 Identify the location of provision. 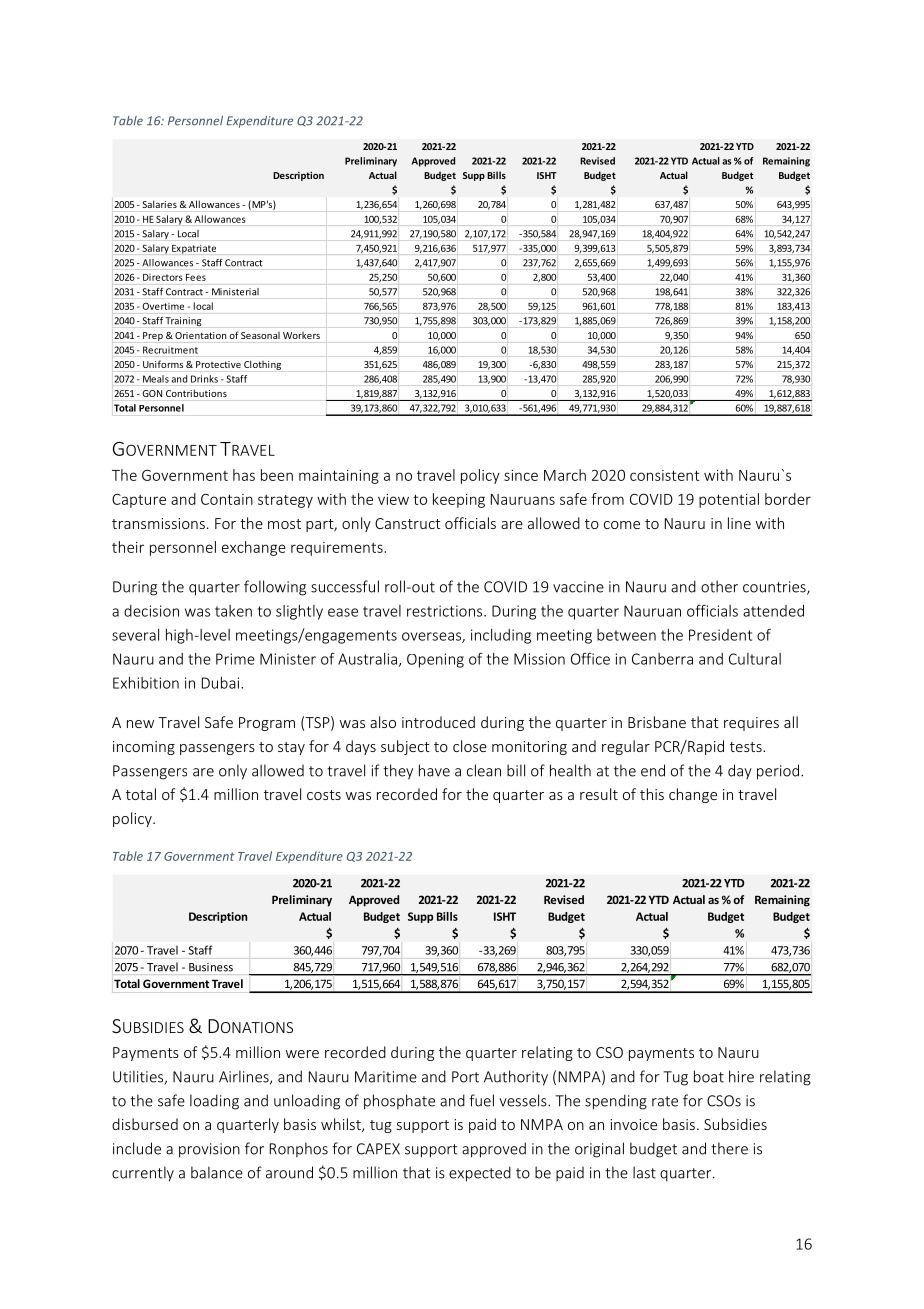
(209, 1150).
